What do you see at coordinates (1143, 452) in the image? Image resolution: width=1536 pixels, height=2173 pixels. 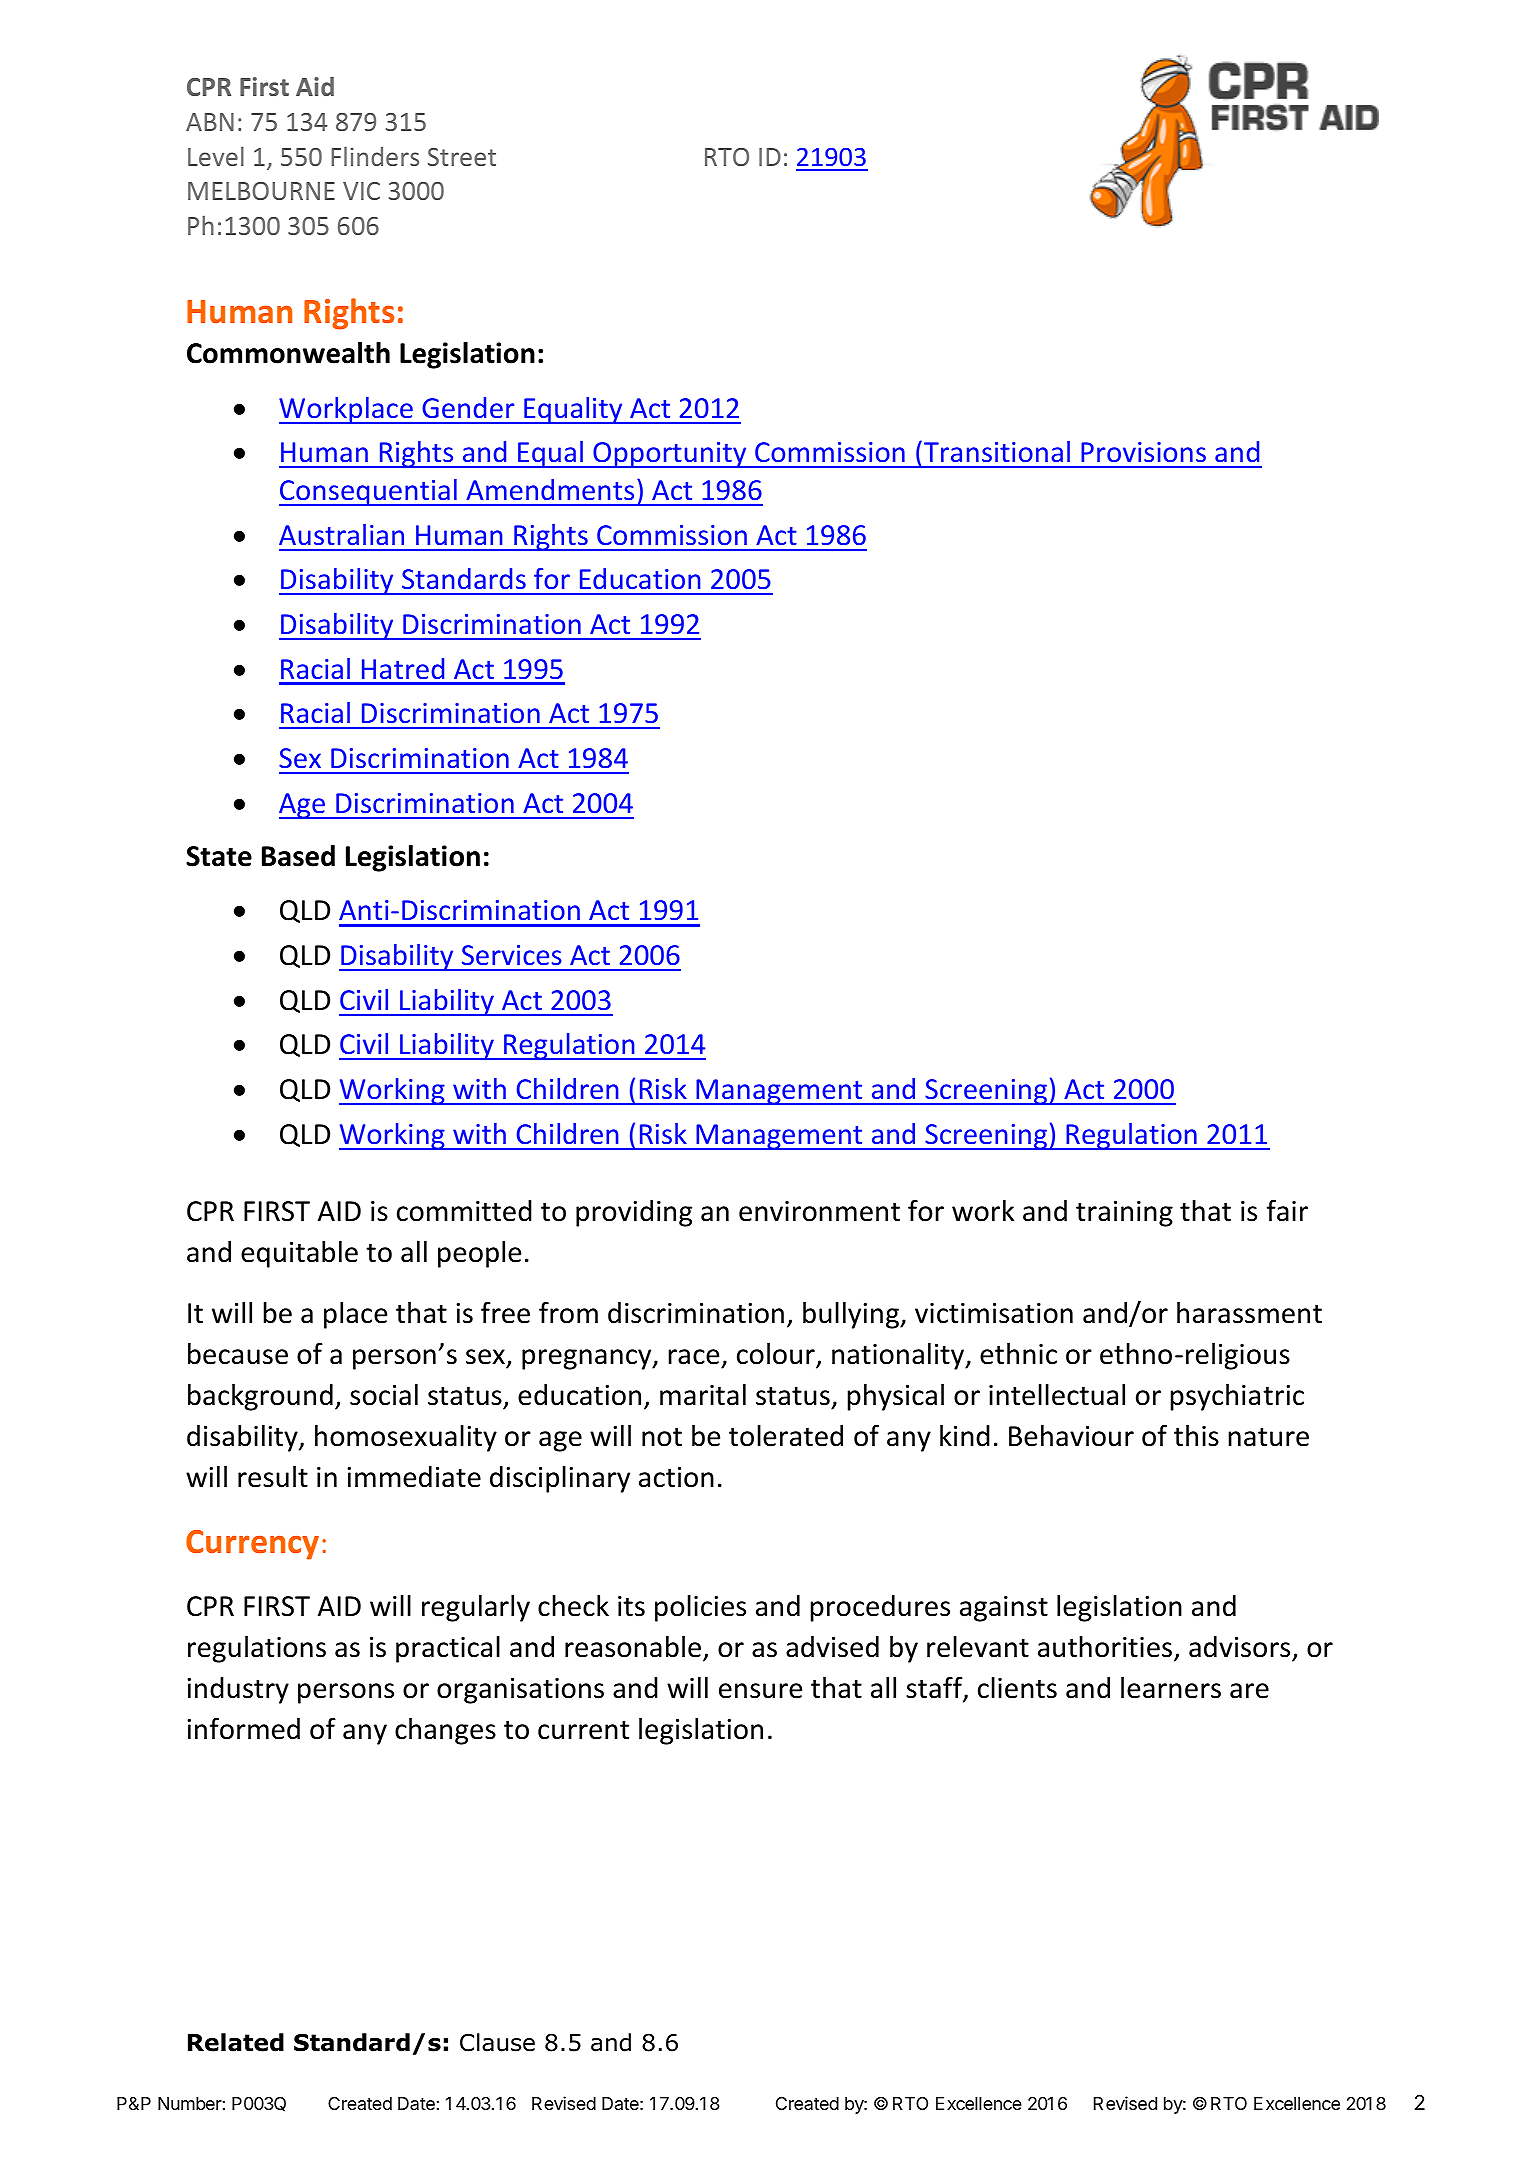 I see `Provisions` at bounding box center [1143, 452].
